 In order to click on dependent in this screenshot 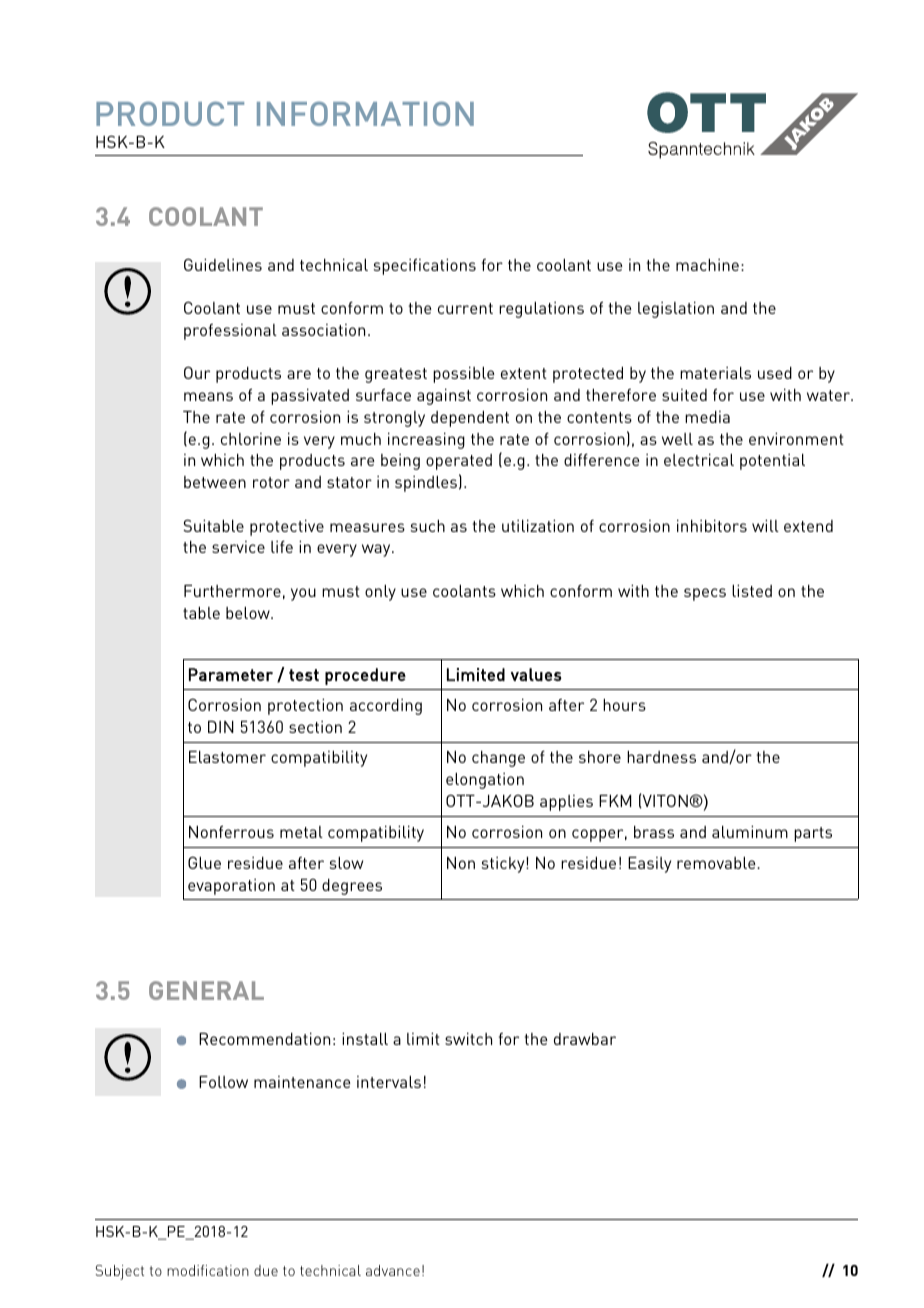, I will do `click(470, 419)`.
